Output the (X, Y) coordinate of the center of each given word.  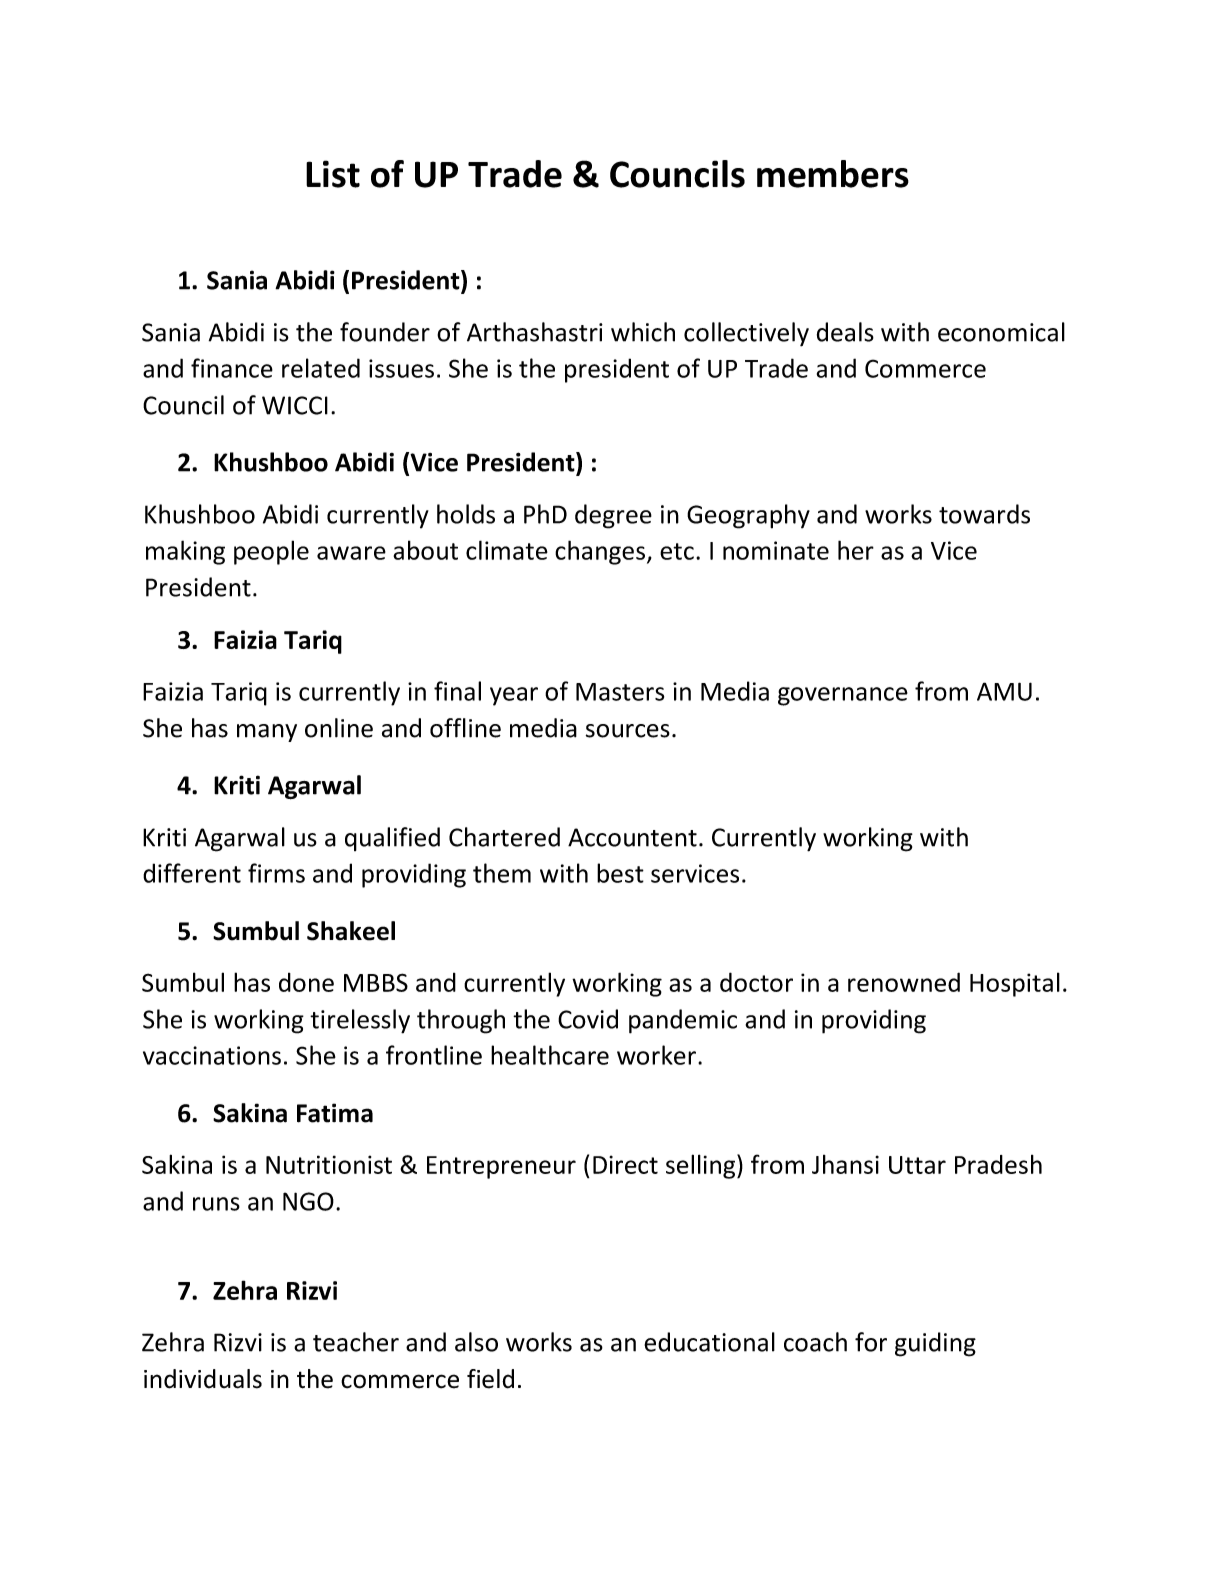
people (271, 552)
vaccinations (212, 1055)
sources (628, 731)
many (267, 733)
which (643, 332)
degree (613, 516)
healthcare (550, 1055)
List (333, 174)
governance (843, 696)
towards (984, 514)
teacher (356, 1342)
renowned (904, 982)
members (833, 174)
